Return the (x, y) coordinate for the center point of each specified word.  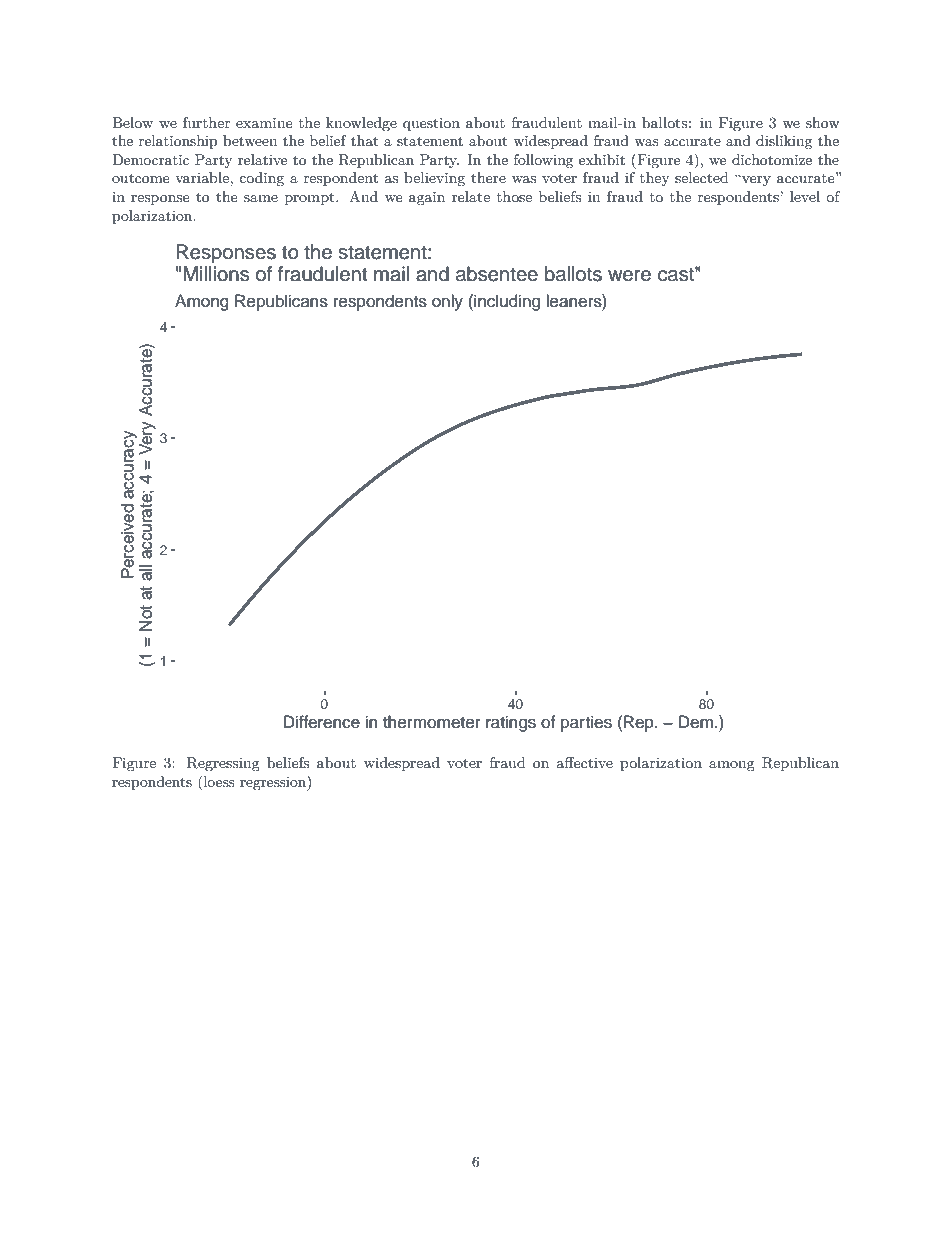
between (250, 140)
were (629, 276)
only (447, 302)
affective (584, 762)
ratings (511, 723)
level (805, 196)
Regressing (223, 764)
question (431, 124)
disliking (784, 142)
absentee (497, 274)
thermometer (432, 722)
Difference (322, 722)
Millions (216, 274)
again (427, 199)
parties (586, 723)
